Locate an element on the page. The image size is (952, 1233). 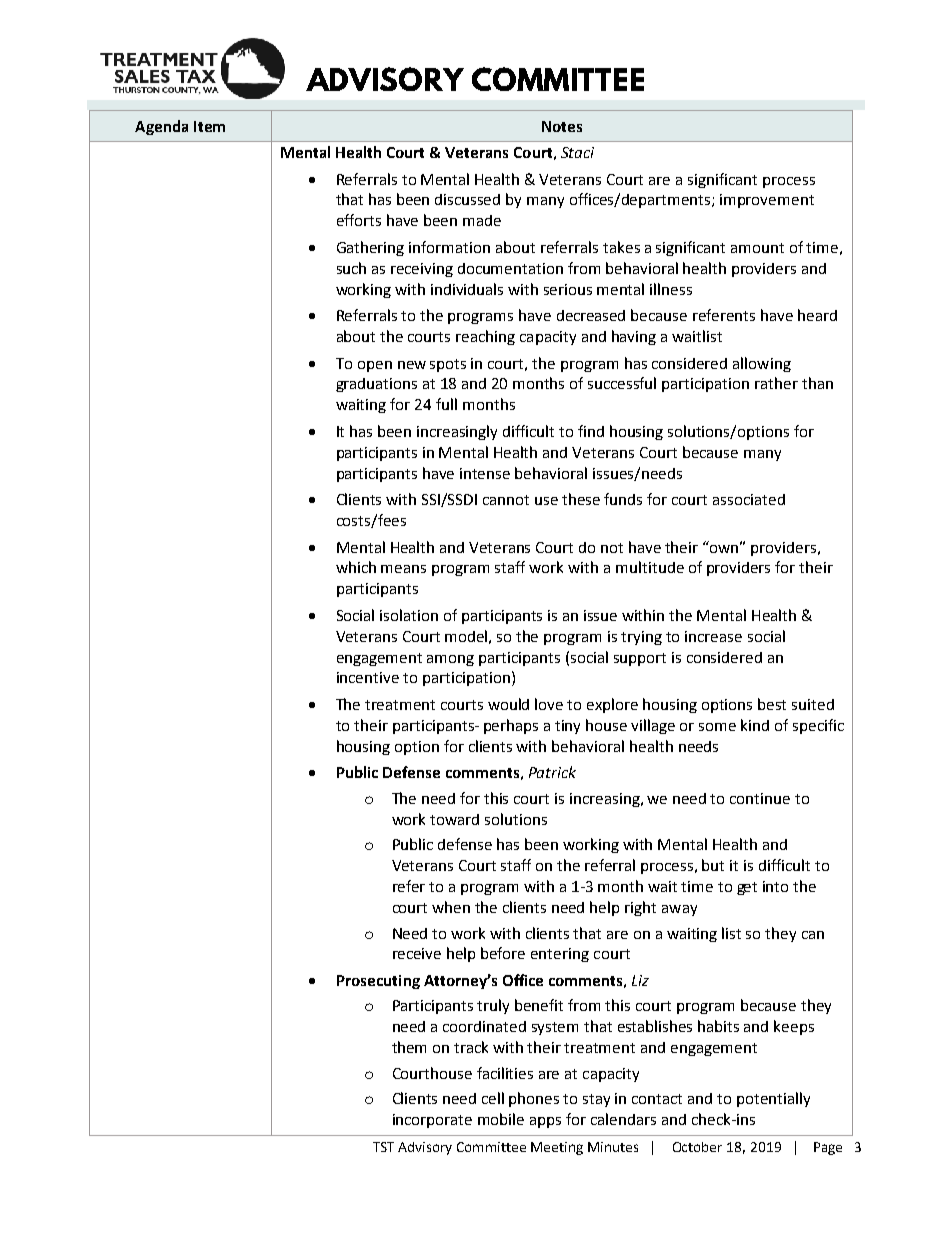
TST is located at coordinates (383, 1147).
